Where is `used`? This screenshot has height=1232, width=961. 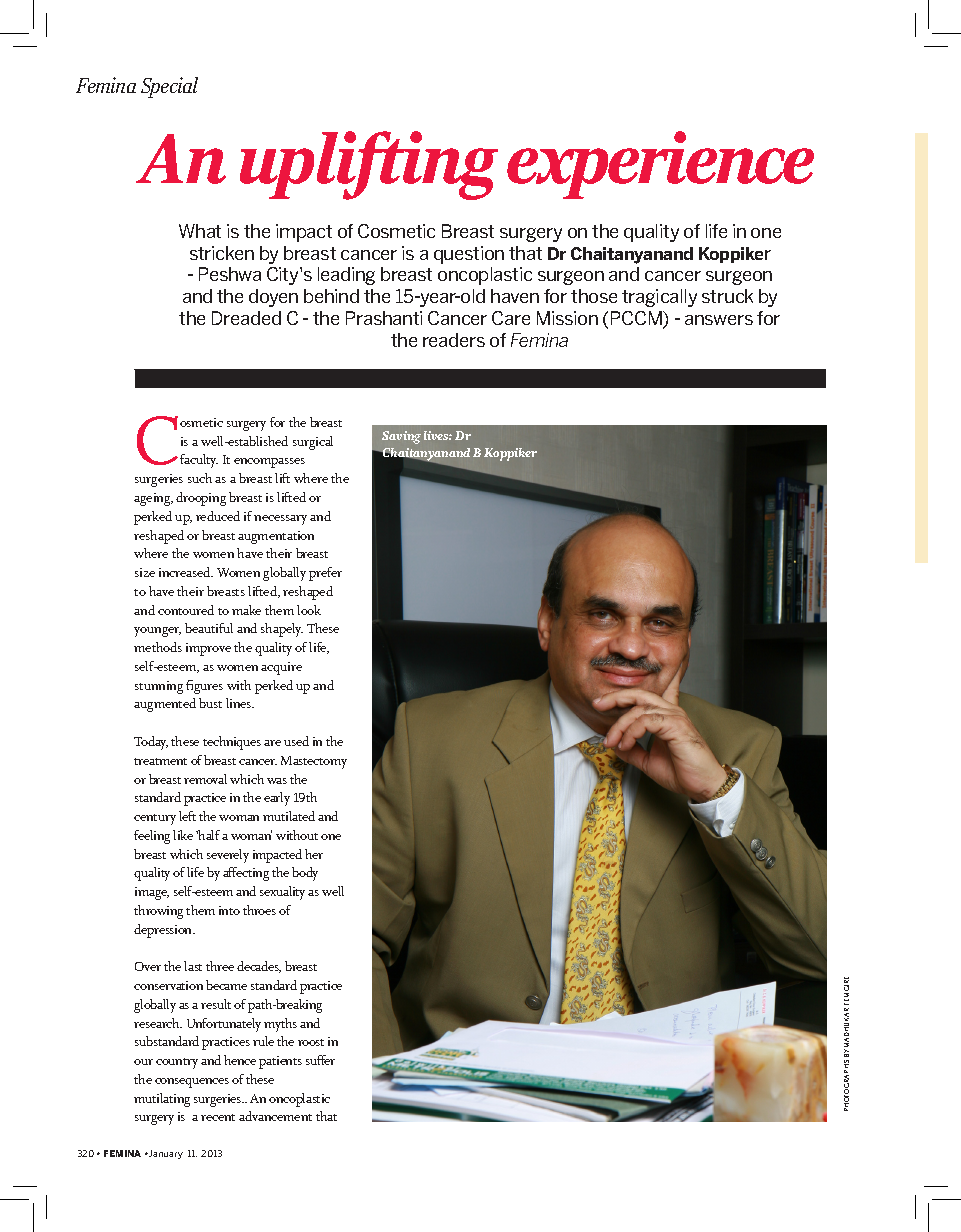 used is located at coordinates (296, 741).
